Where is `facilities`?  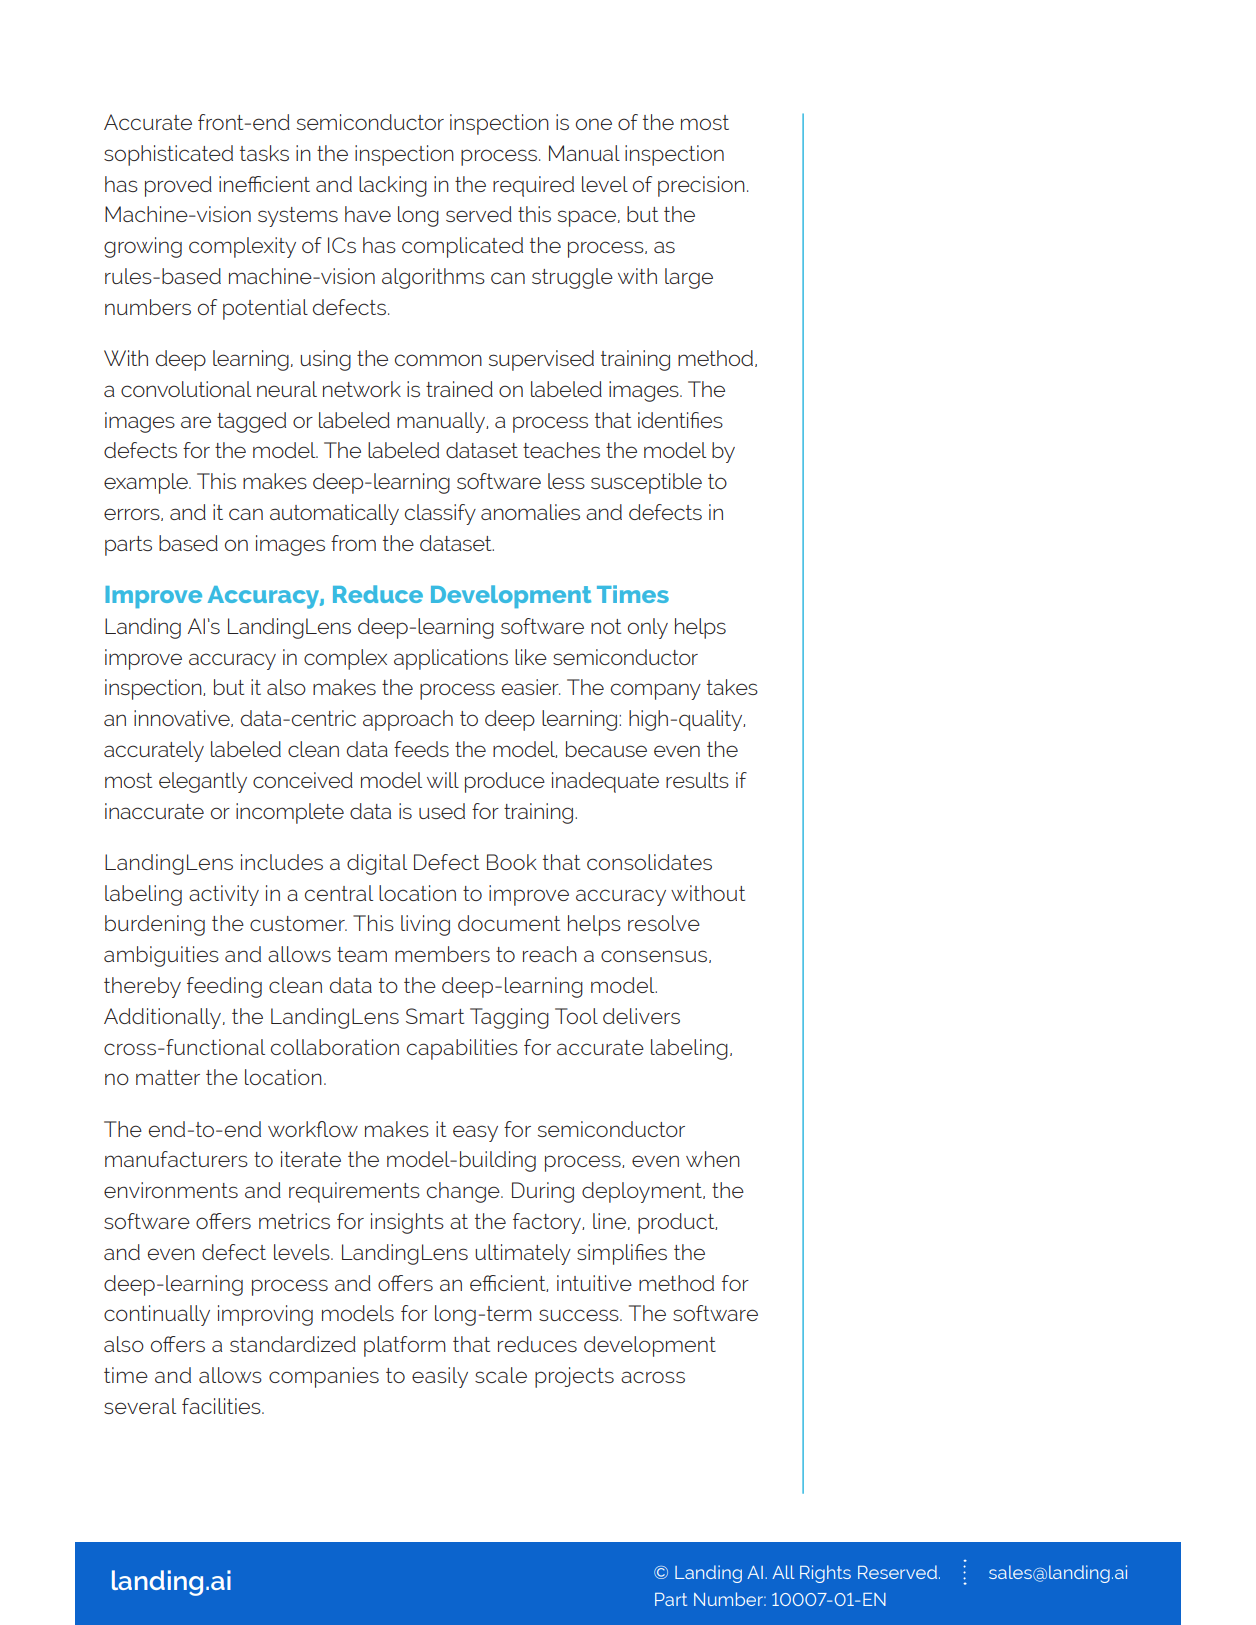
facilities is located at coordinates (222, 1406).
